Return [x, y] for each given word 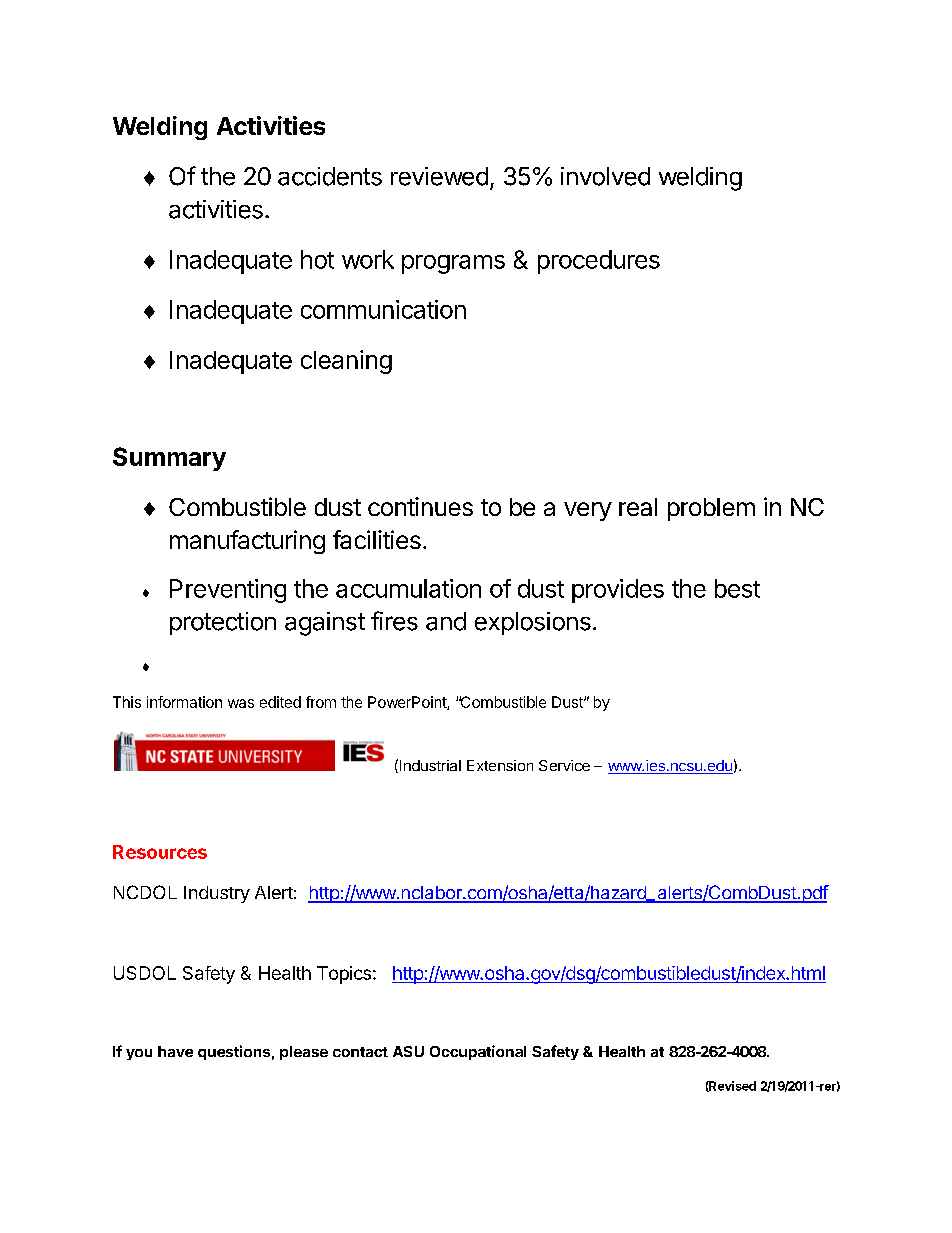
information [184, 702]
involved [605, 176]
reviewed [439, 176]
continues [420, 506]
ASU [408, 1051]
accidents [330, 176]
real [638, 507]
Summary [169, 459]
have [175, 1051]
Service [564, 765]
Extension [500, 765]
